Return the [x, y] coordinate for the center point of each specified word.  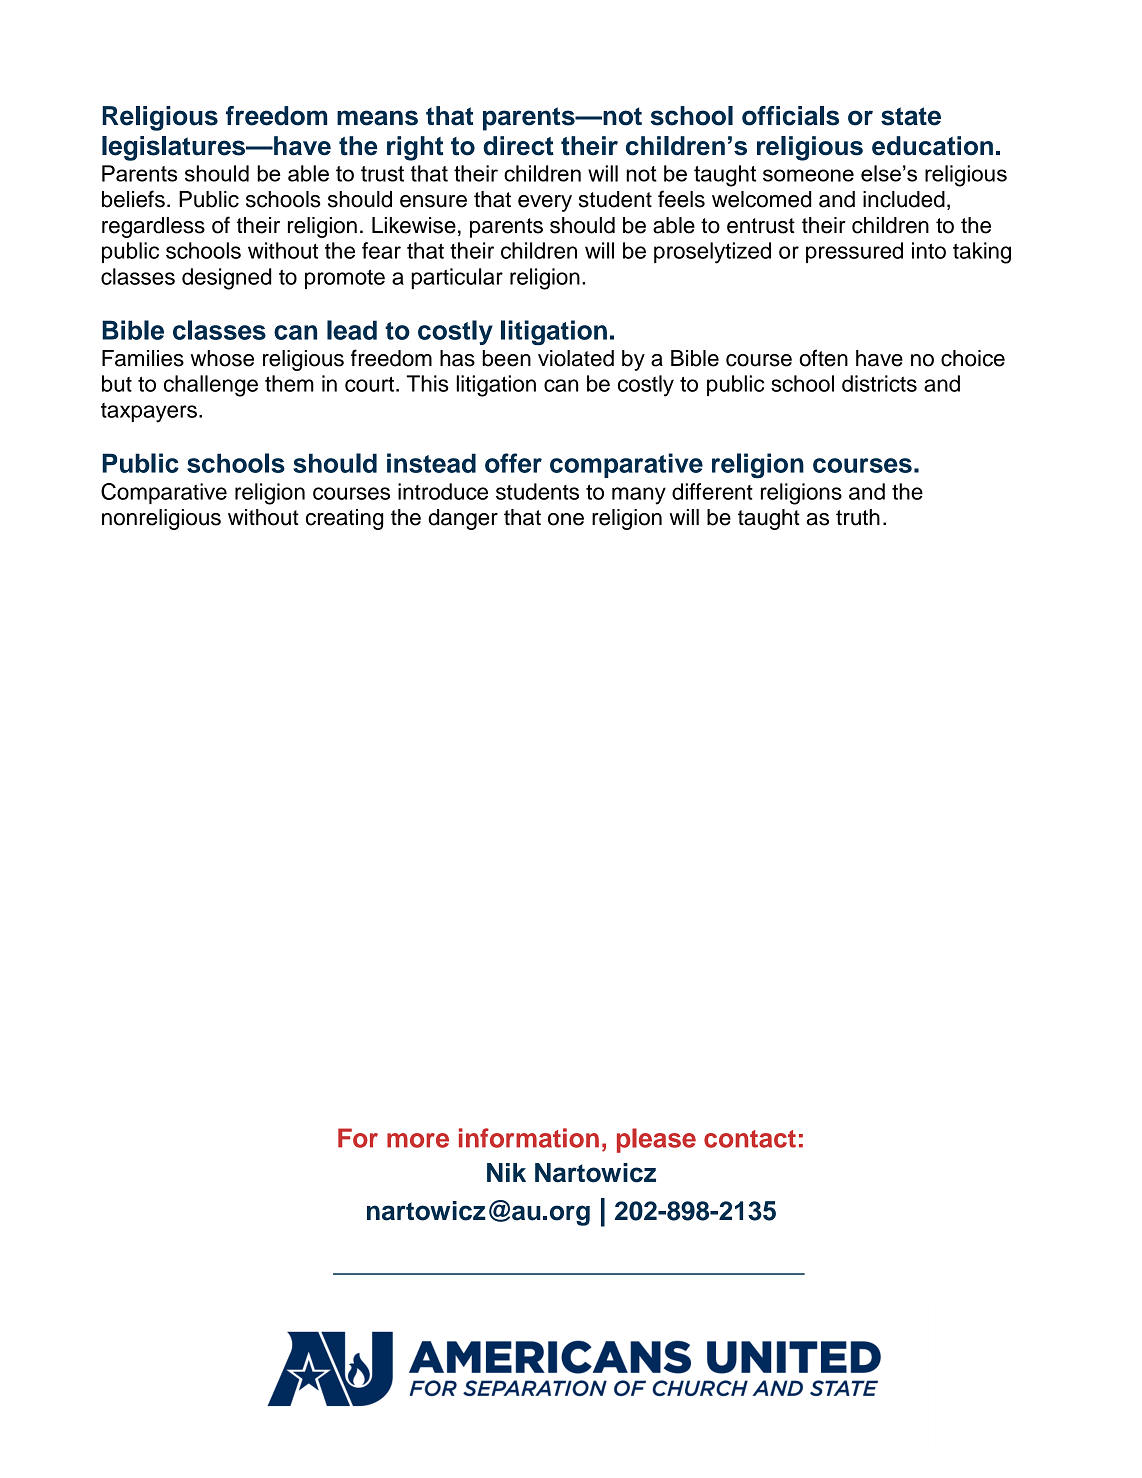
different [712, 491]
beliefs [133, 199]
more [418, 1140]
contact [750, 1139]
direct [519, 146]
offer [513, 463]
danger [463, 519]
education [932, 146]
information [529, 1138]
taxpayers [149, 413]
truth [858, 517]
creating [345, 519]
